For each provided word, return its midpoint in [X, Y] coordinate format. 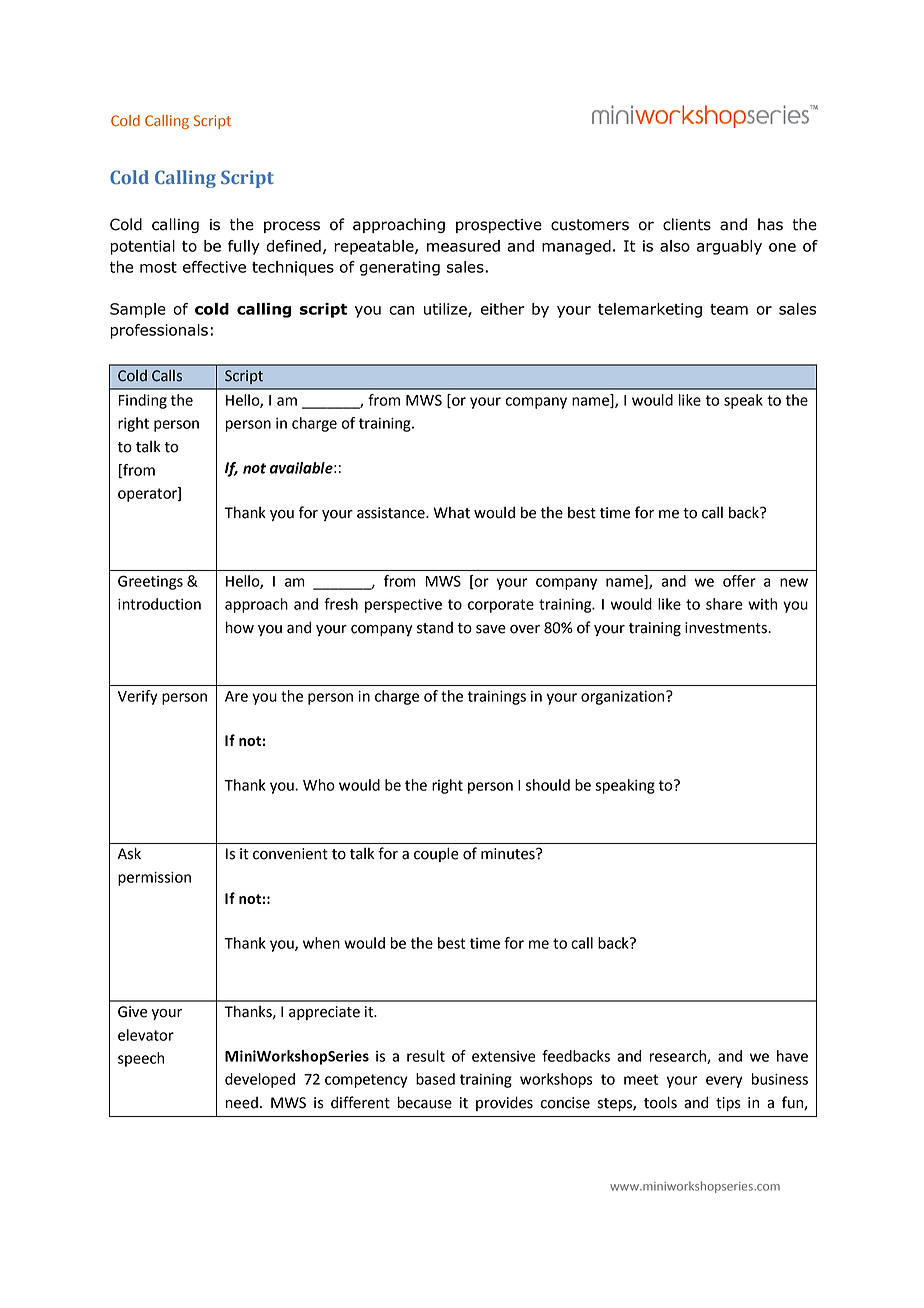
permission [154, 878]
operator [148, 494]
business [780, 1079]
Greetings [150, 582]
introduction [159, 604]
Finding [143, 401]
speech [141, 1059]
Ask [129, 853]
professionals [159, 331]
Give [132, 1012]
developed [260, 1080]
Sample [138, 310]
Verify [137, 697]
